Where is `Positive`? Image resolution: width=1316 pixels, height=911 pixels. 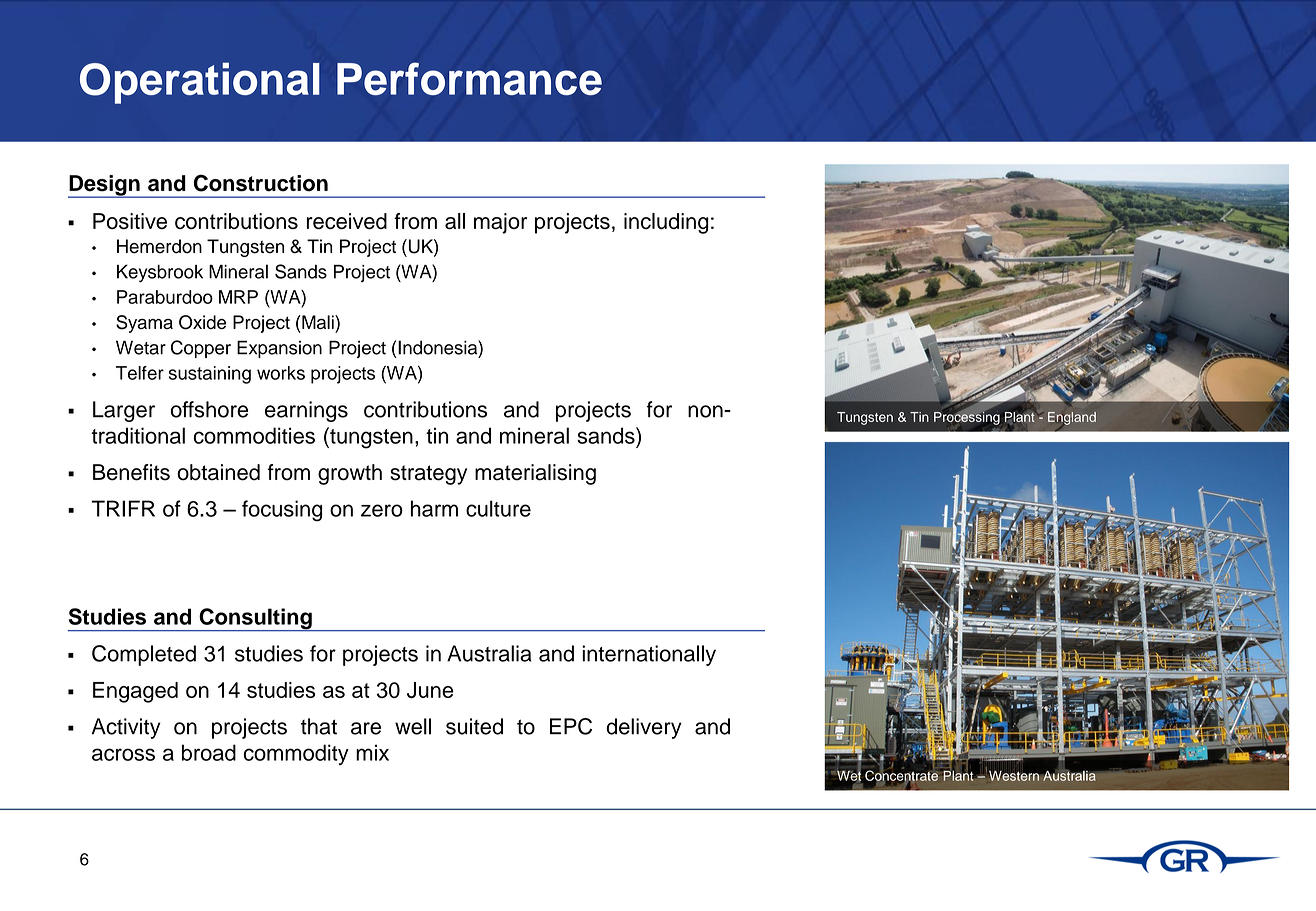 Positive is located at coordinates (130, 221).
